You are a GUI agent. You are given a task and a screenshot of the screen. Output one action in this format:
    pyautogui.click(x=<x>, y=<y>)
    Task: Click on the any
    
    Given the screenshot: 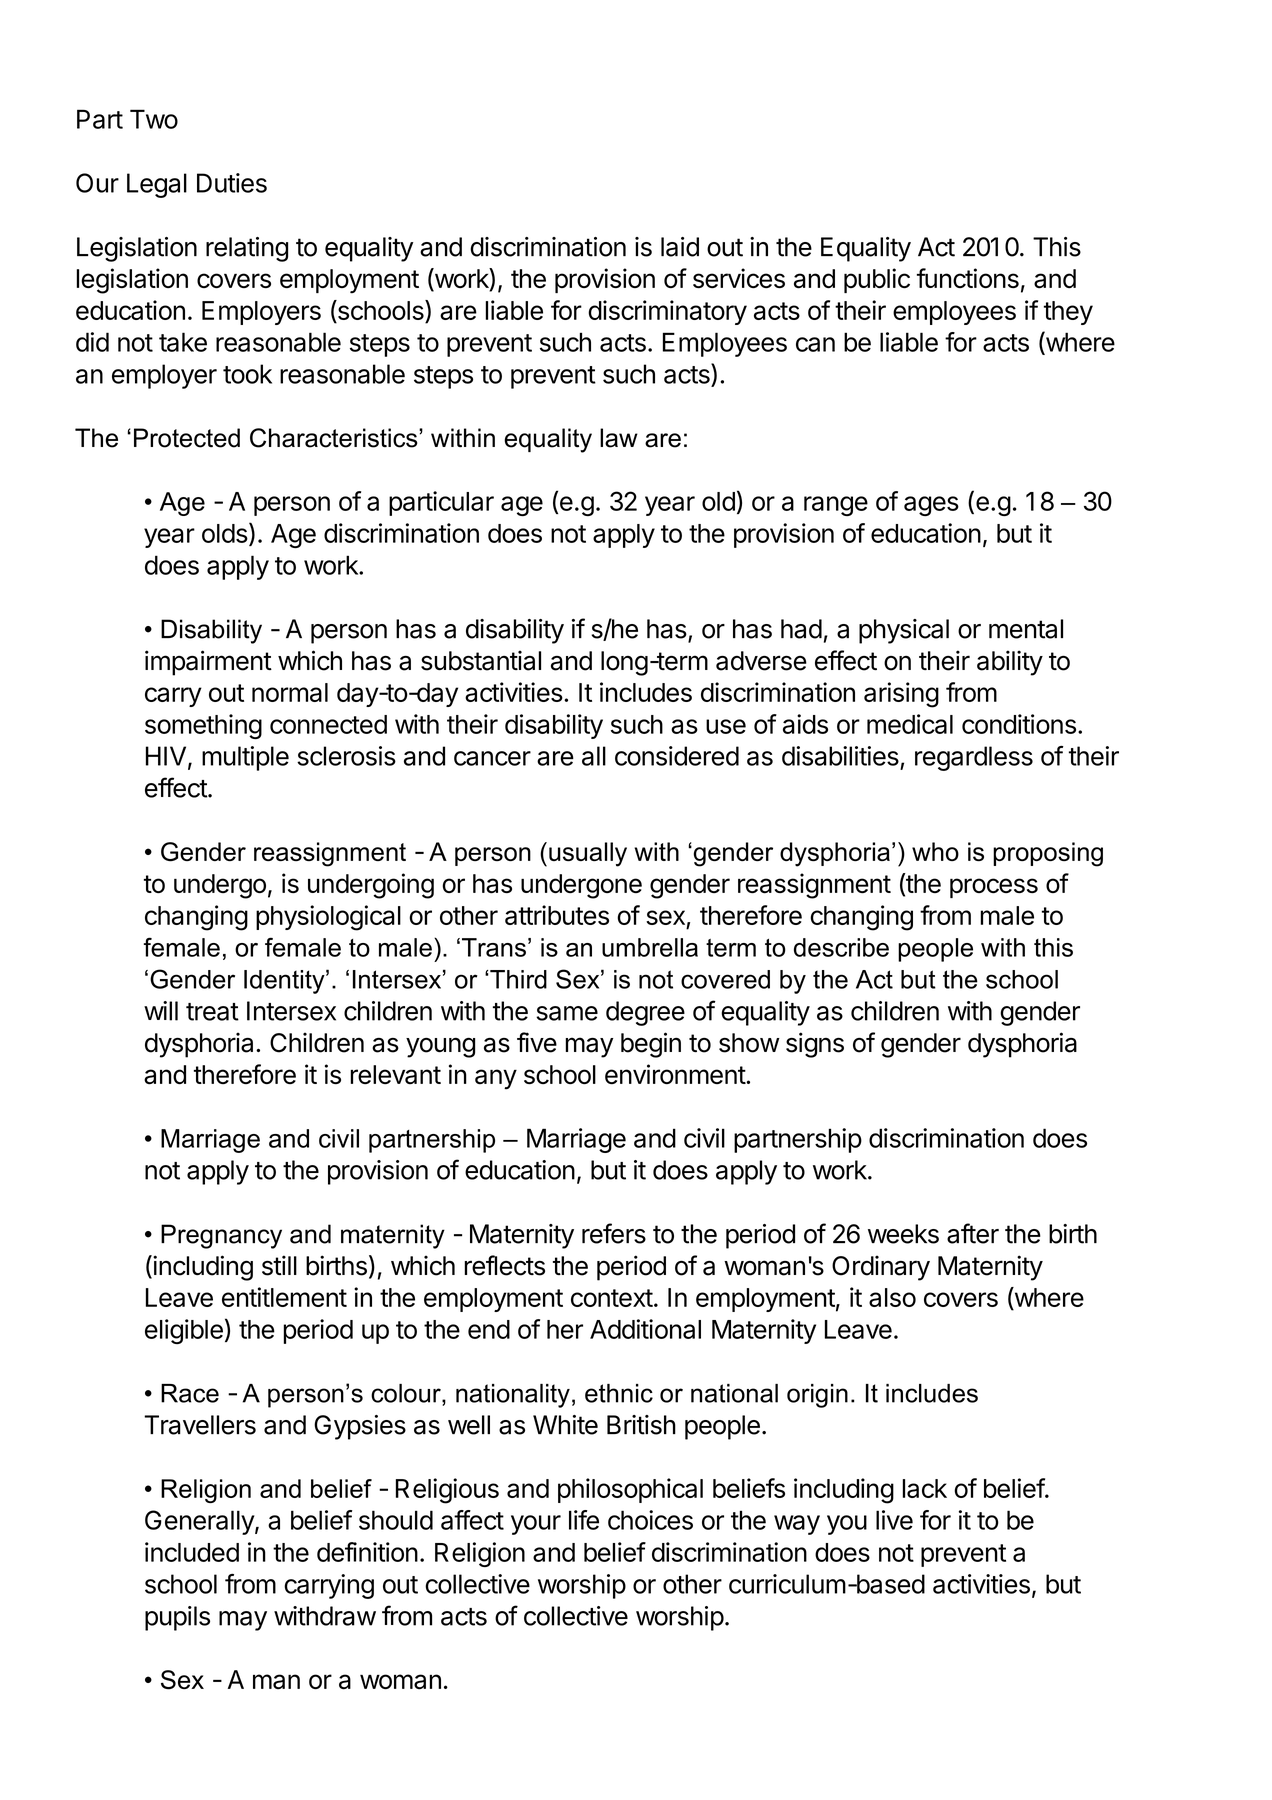 What is the action you would take?
    pyautogui.click(x=496, y=1079)
